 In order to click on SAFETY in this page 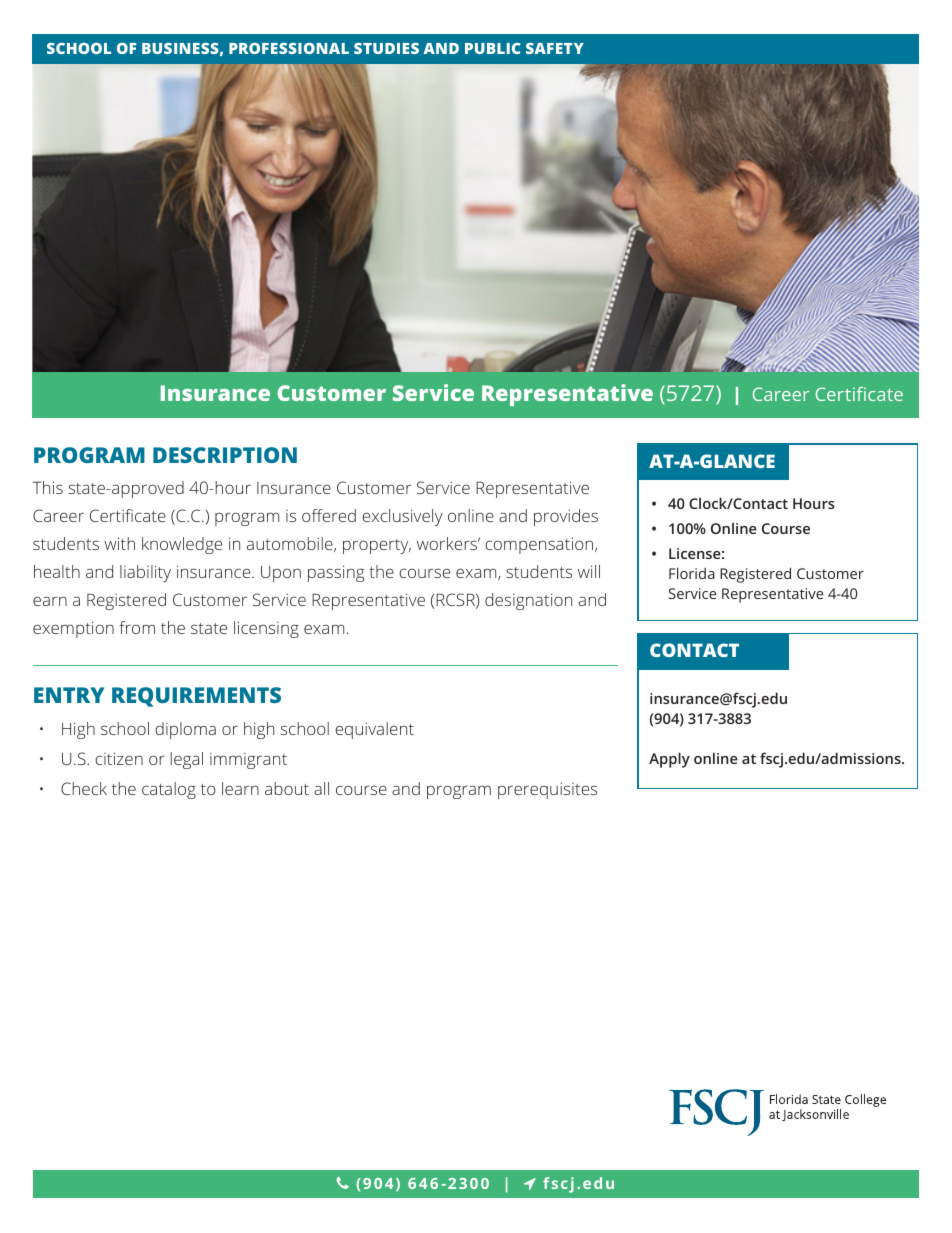, I will do `click(555, 48)`.
